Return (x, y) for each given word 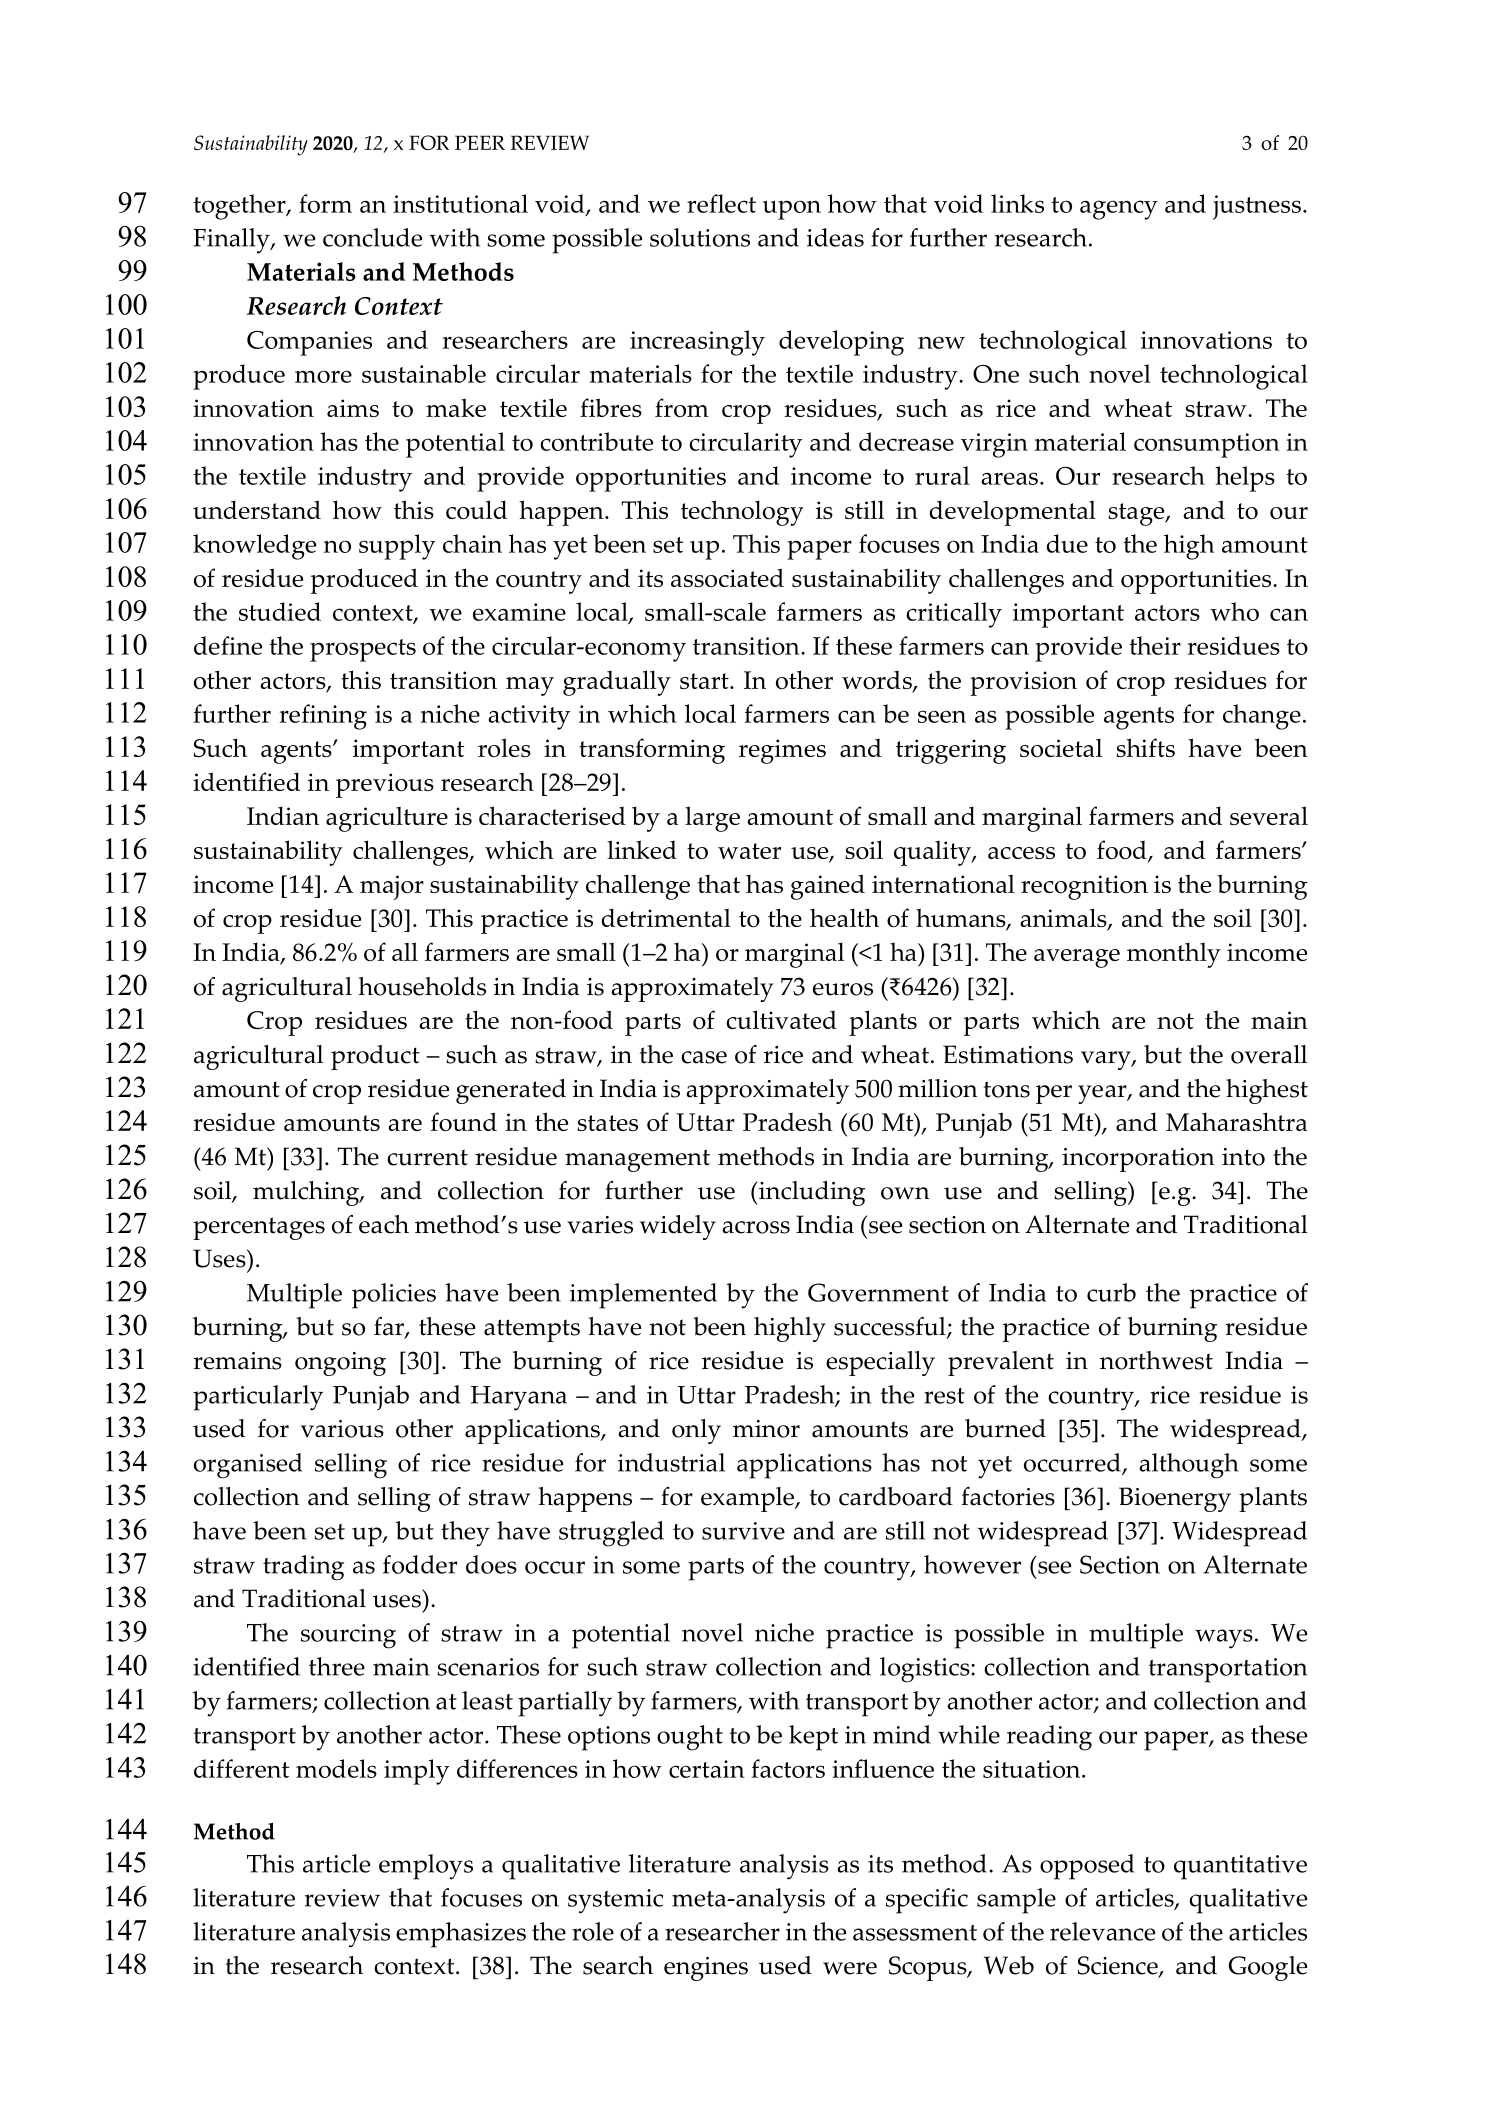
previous (385, 785)
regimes (782, 751)
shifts (1145, 747)
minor (766, 1429)
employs (426, 1867)
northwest (1156, 1360)
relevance (1102, 1931)
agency (1119, 210)
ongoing (340, 1364)
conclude (372, 237)
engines (706, 1969)
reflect (721, 203)
